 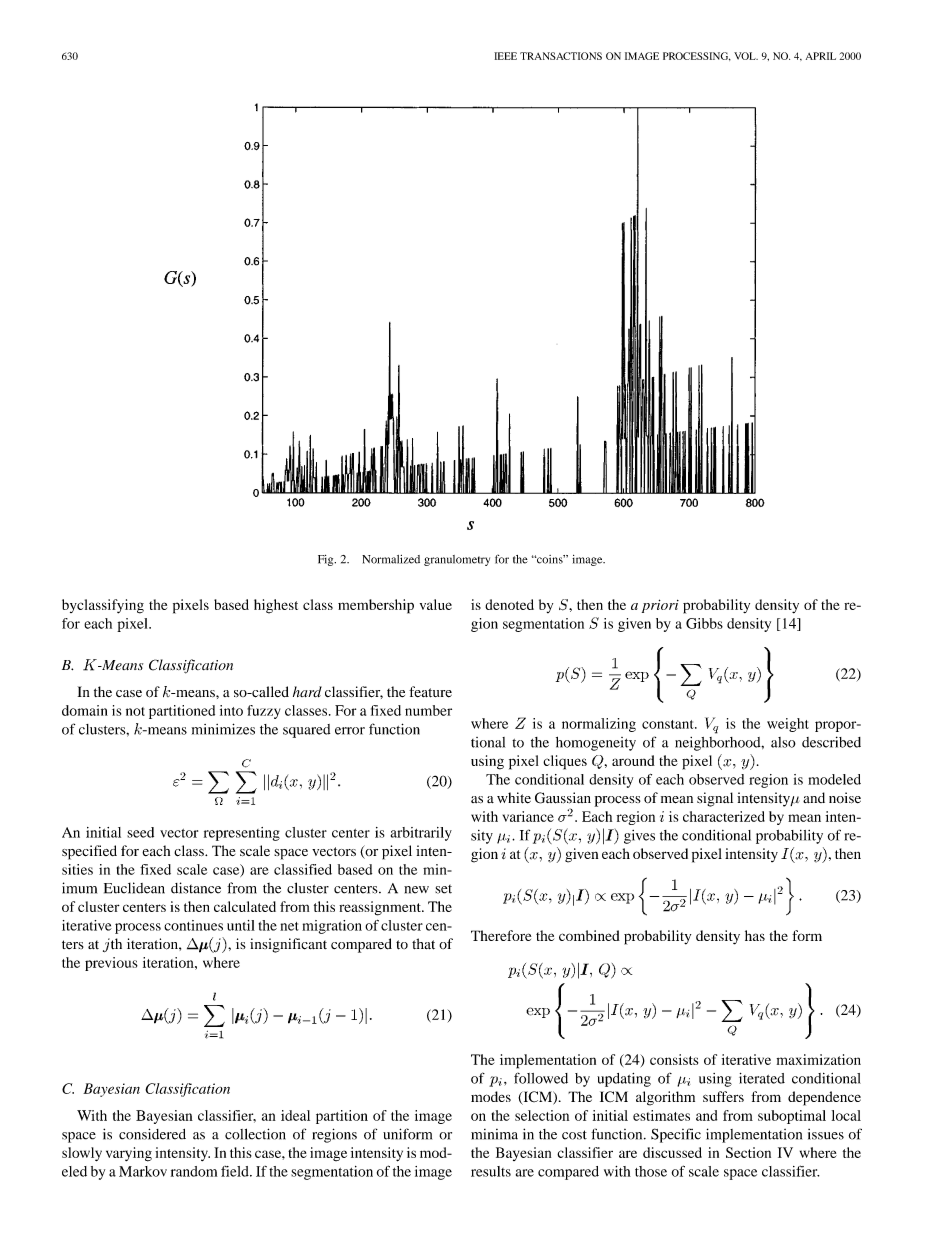 What do you see at coordinates (746, 56) in the screenshot?
I see `VOL` at bounding box center [746, 56].
